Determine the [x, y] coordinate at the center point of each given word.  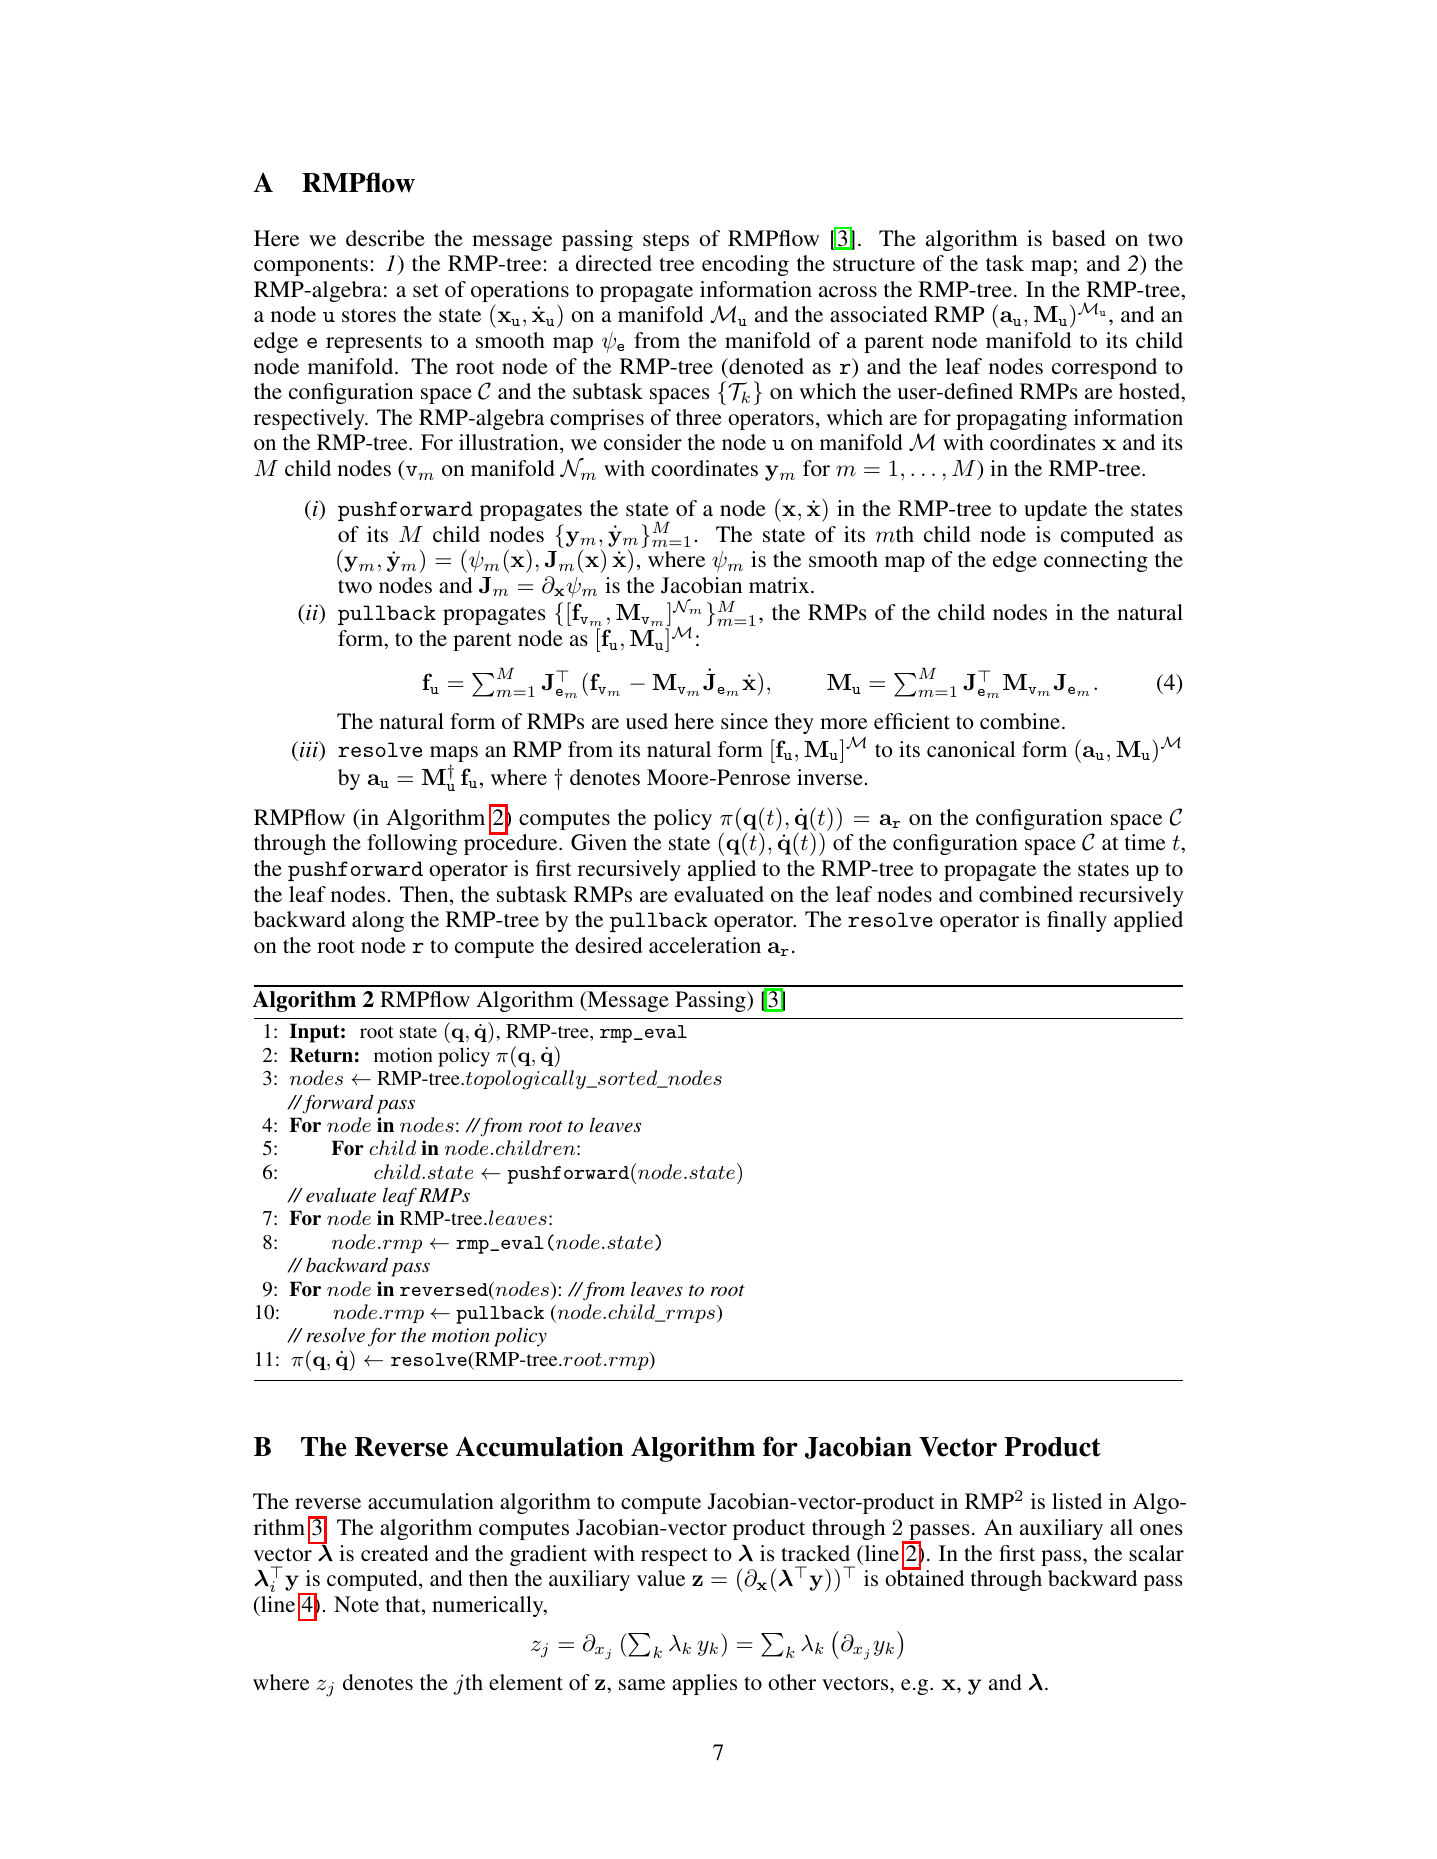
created [395, 1553]
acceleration [705, 945]
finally [1077, 921]
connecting [1096, 561]
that [404, 1605]
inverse [830, 777]
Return [321, 1055]
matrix [780, 585]
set [426, 290]
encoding [745, 265]
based [1079, 238]
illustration [510, 443]
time [1145, 842]
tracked [815, 1553]
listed [1077, 1501]
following [412, 844]
